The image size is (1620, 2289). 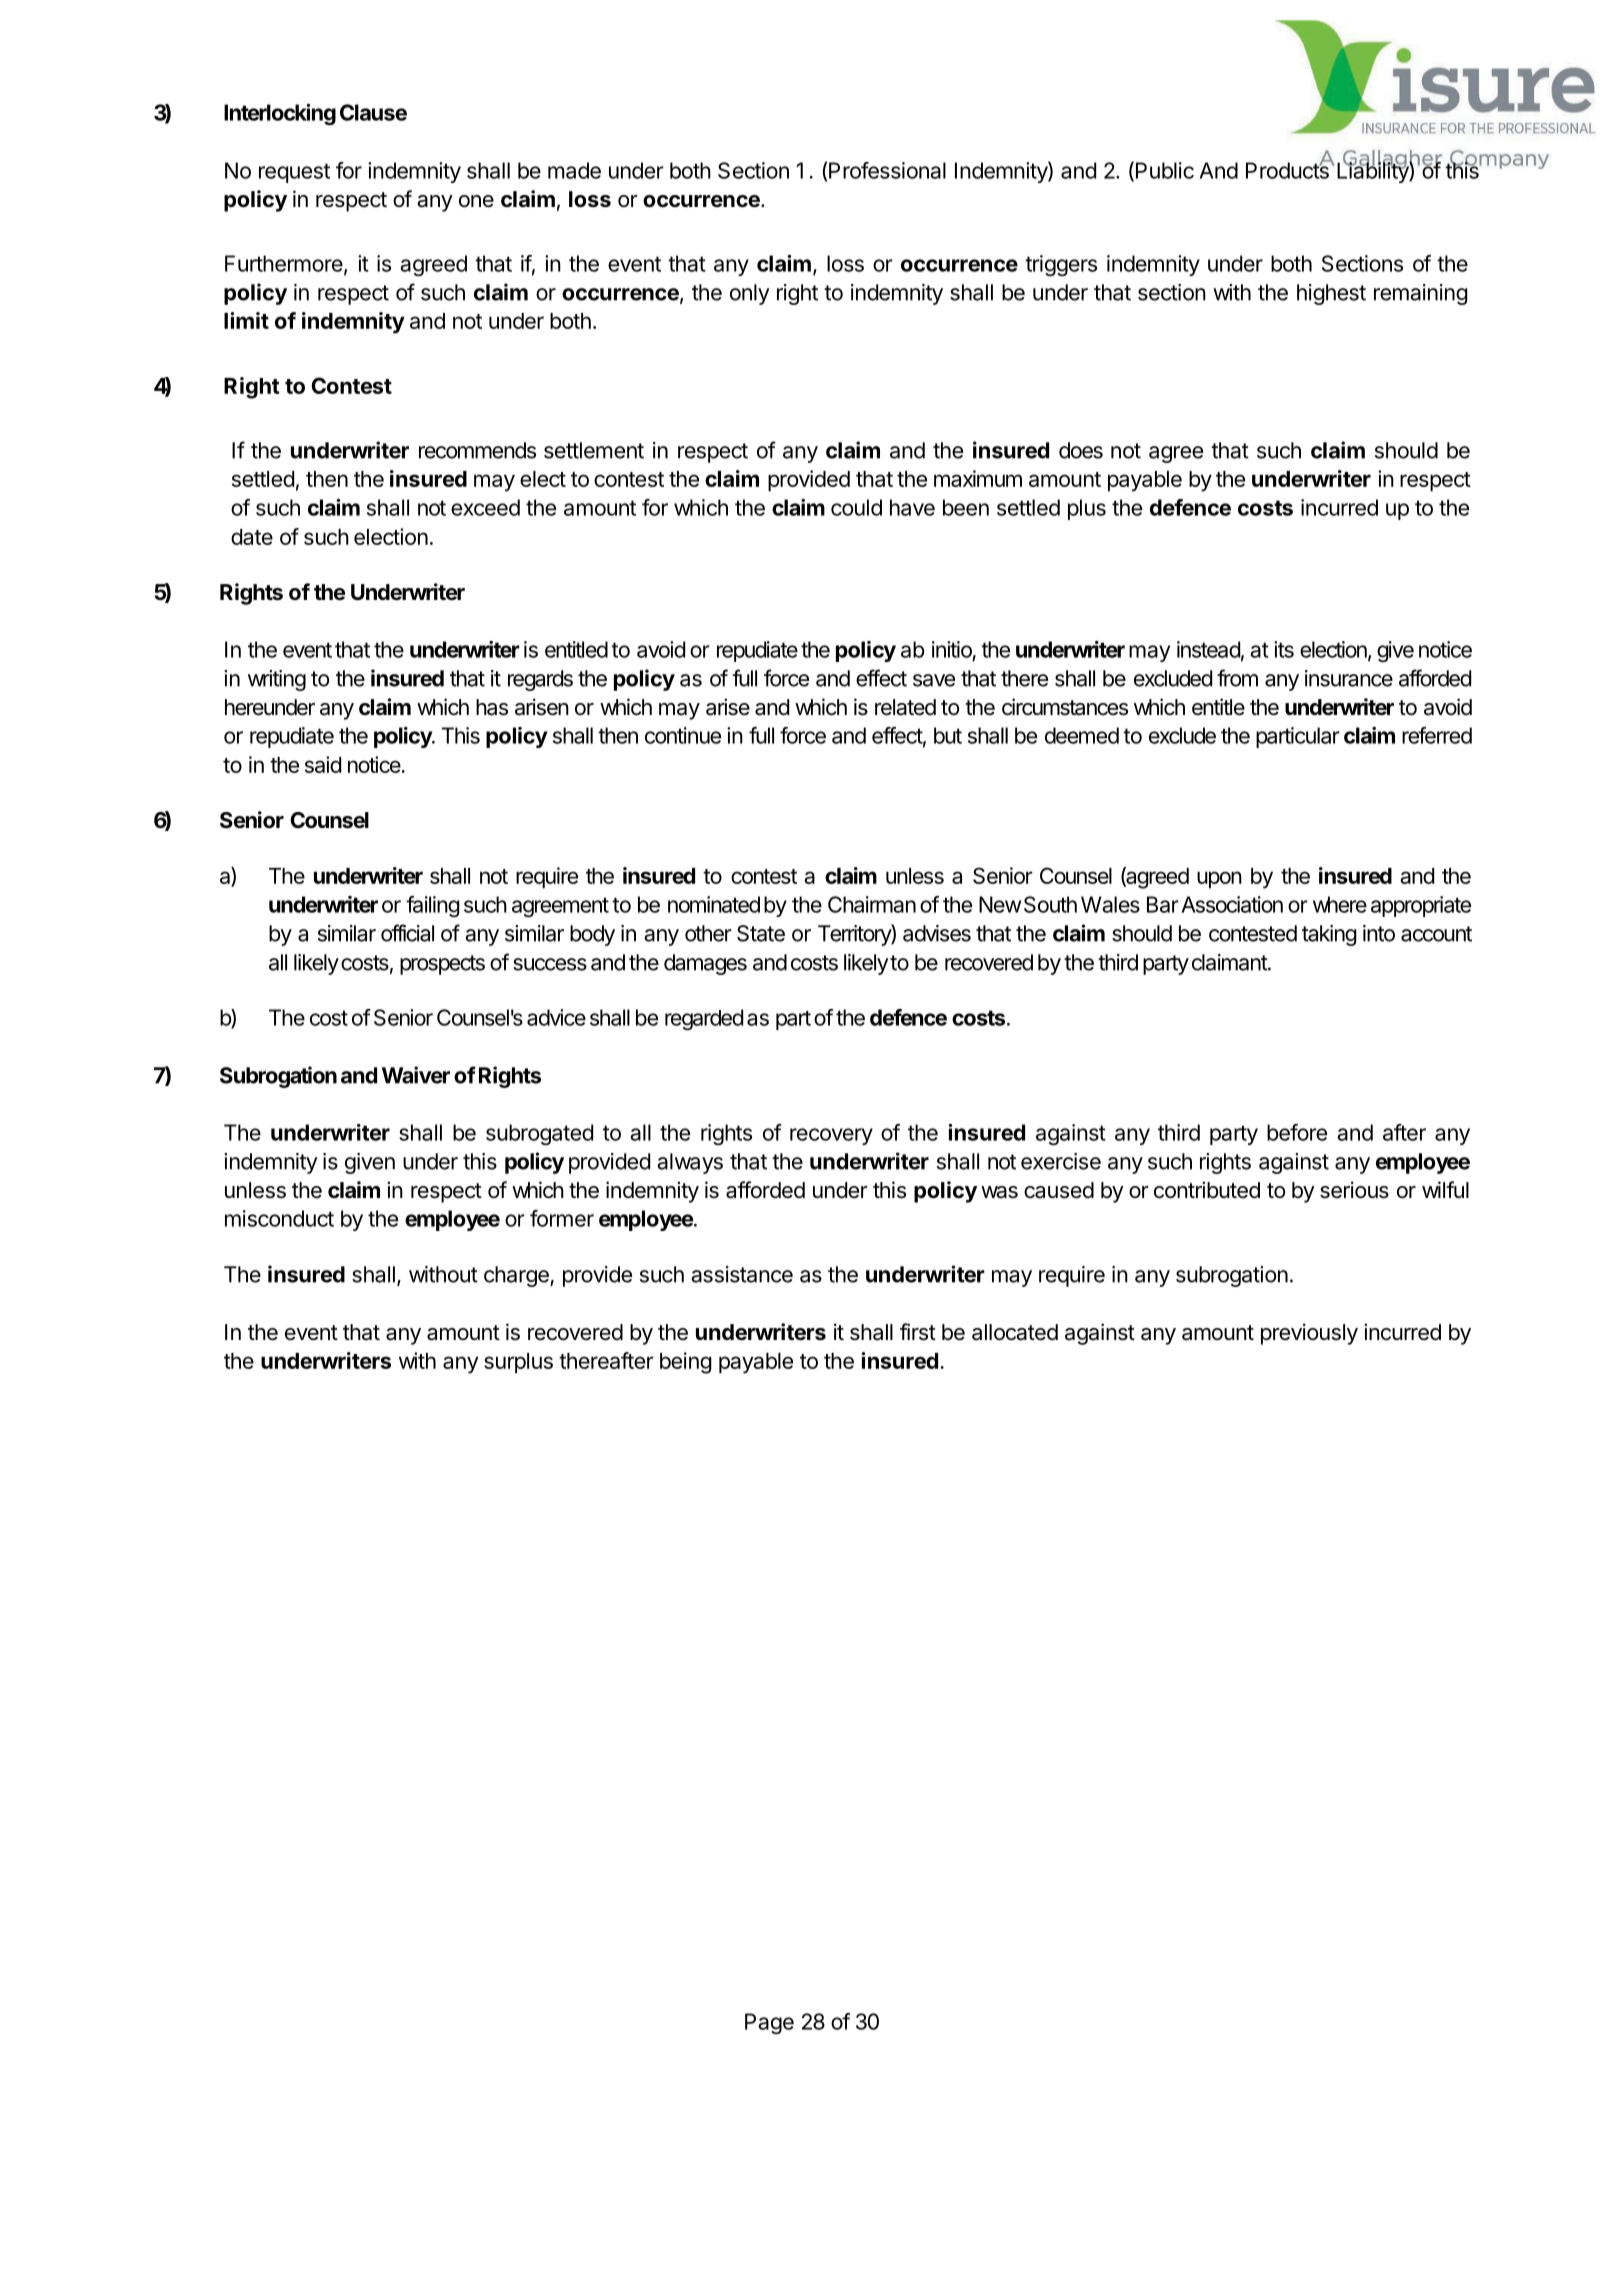 What do you see at coordinates (887, 170) in the page?
I see `Professional` at bounding box center [887, 170].
